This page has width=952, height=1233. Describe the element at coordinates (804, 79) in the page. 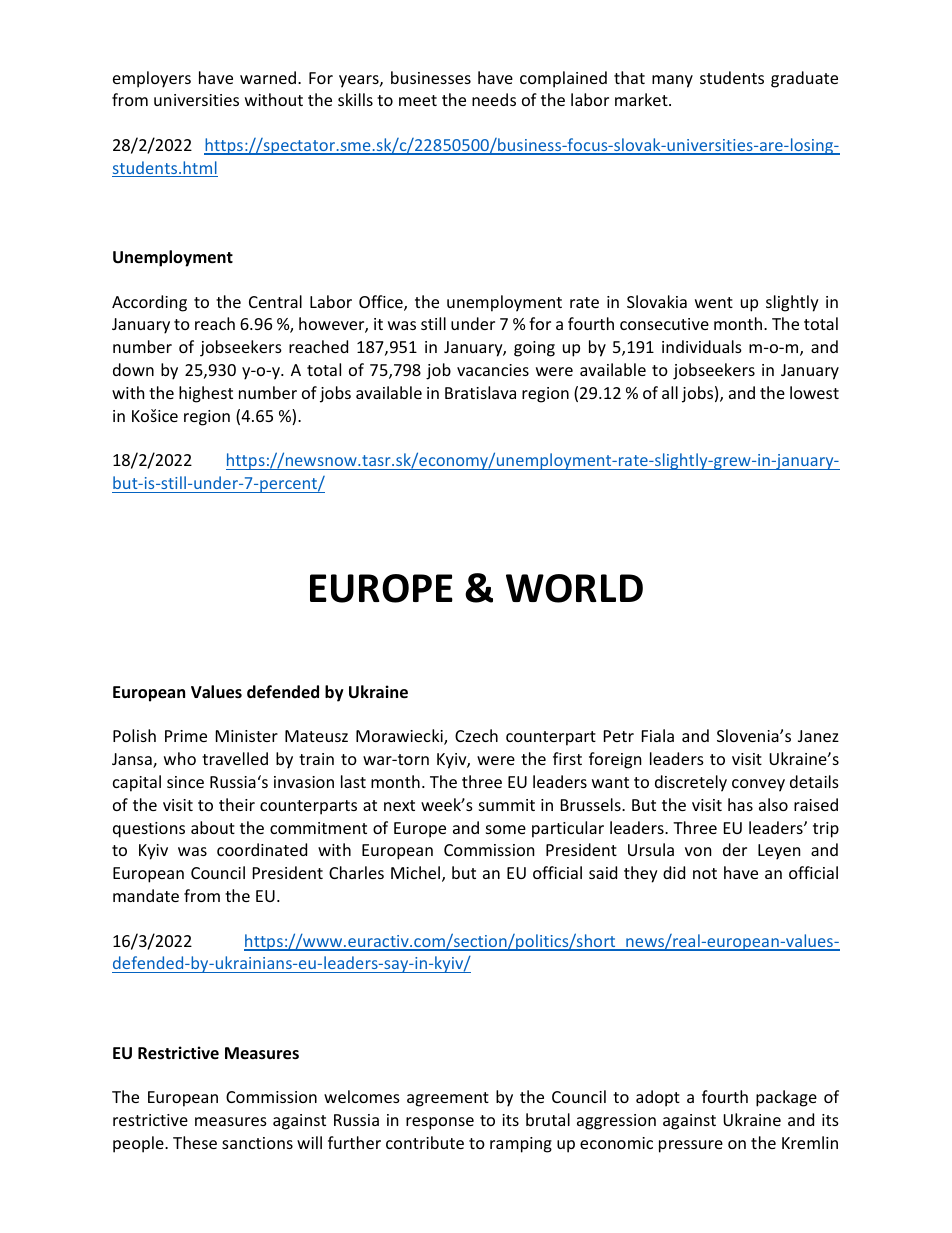

I see `graduate` at that location.
